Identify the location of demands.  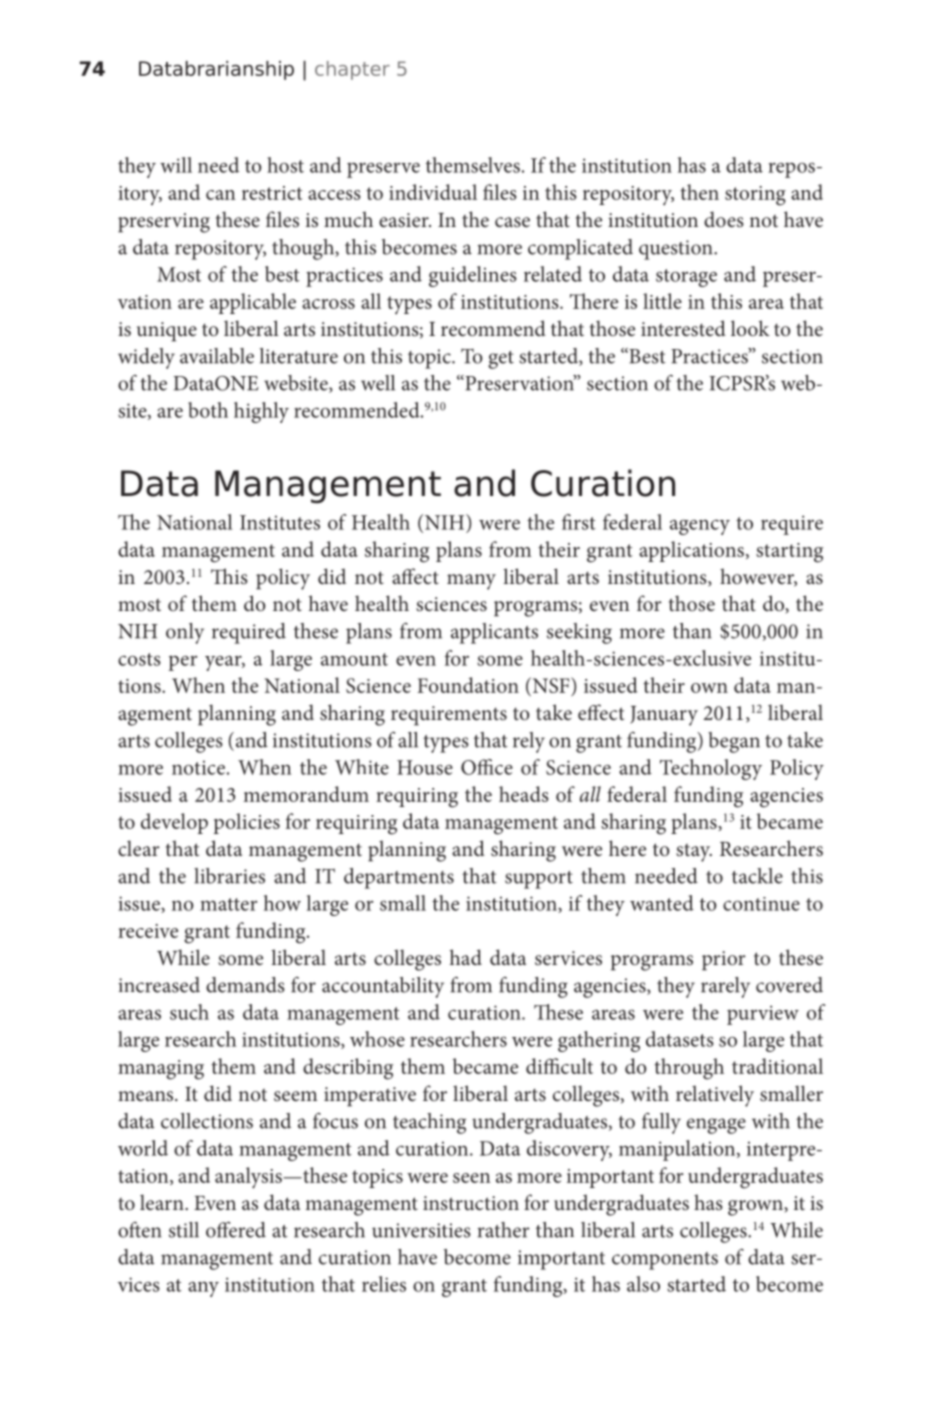
(245, 985).
